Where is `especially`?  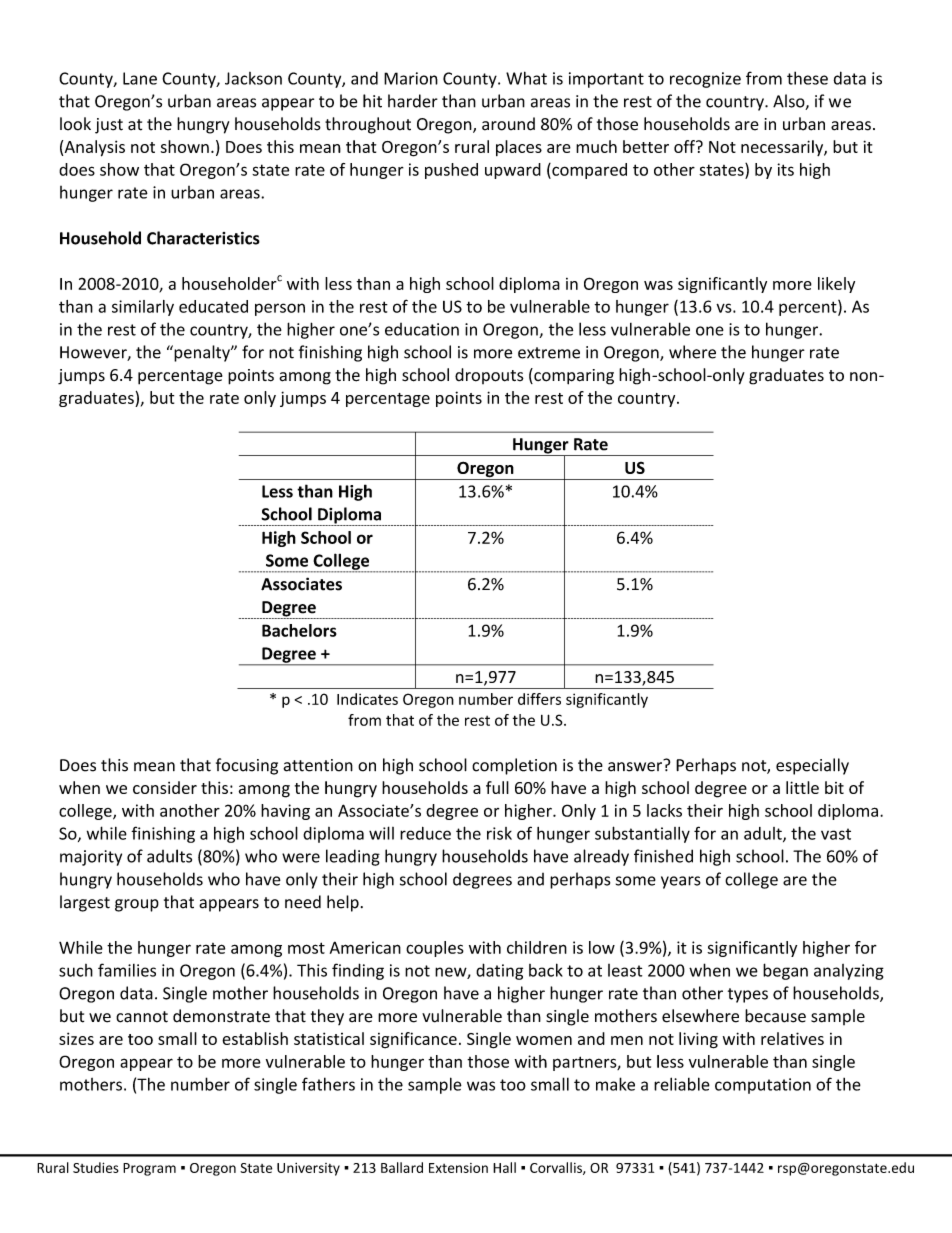 especially is located at coordinates (812, 766).
